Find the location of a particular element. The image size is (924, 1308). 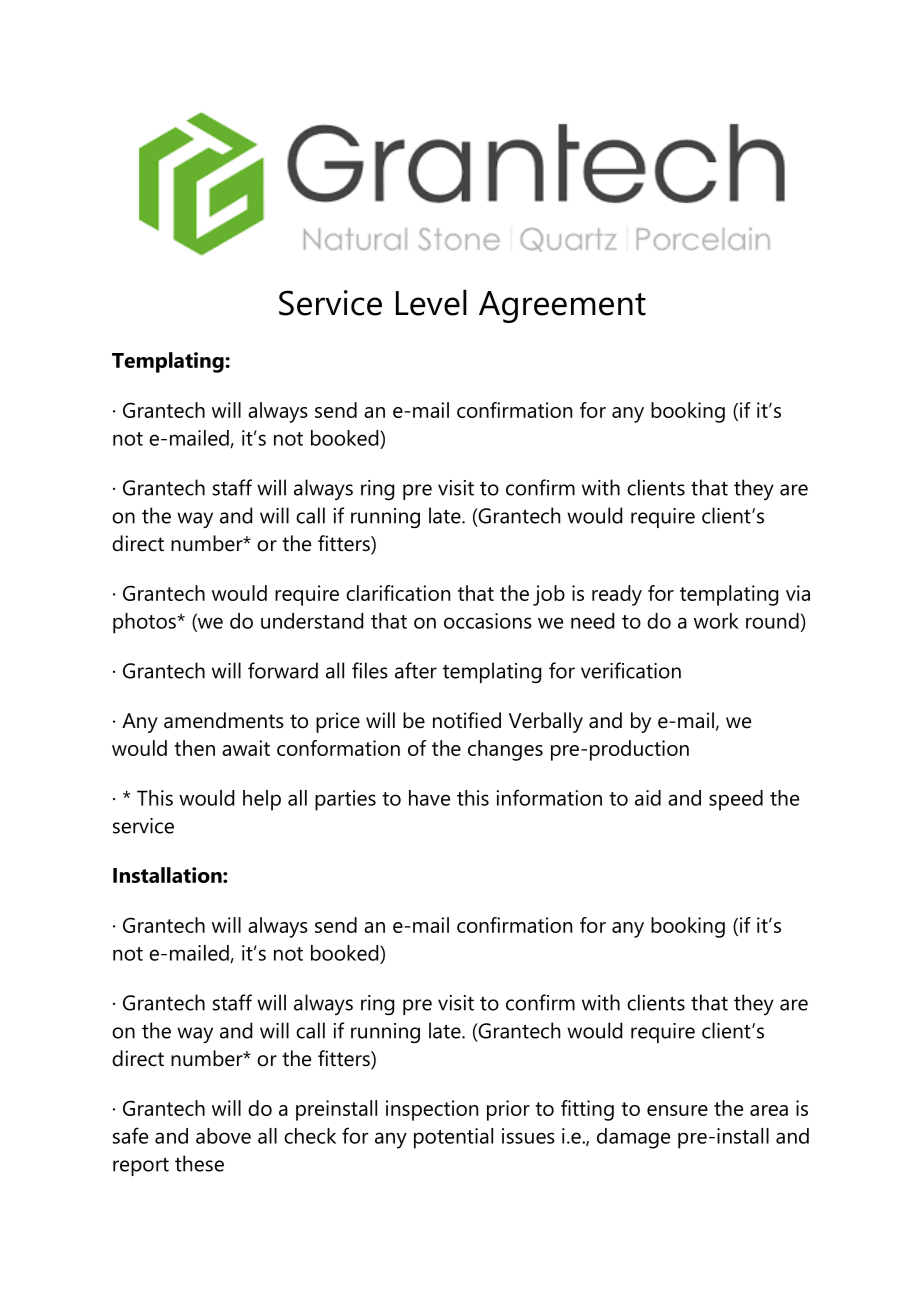

above is located at coordinates (223, 1136).
